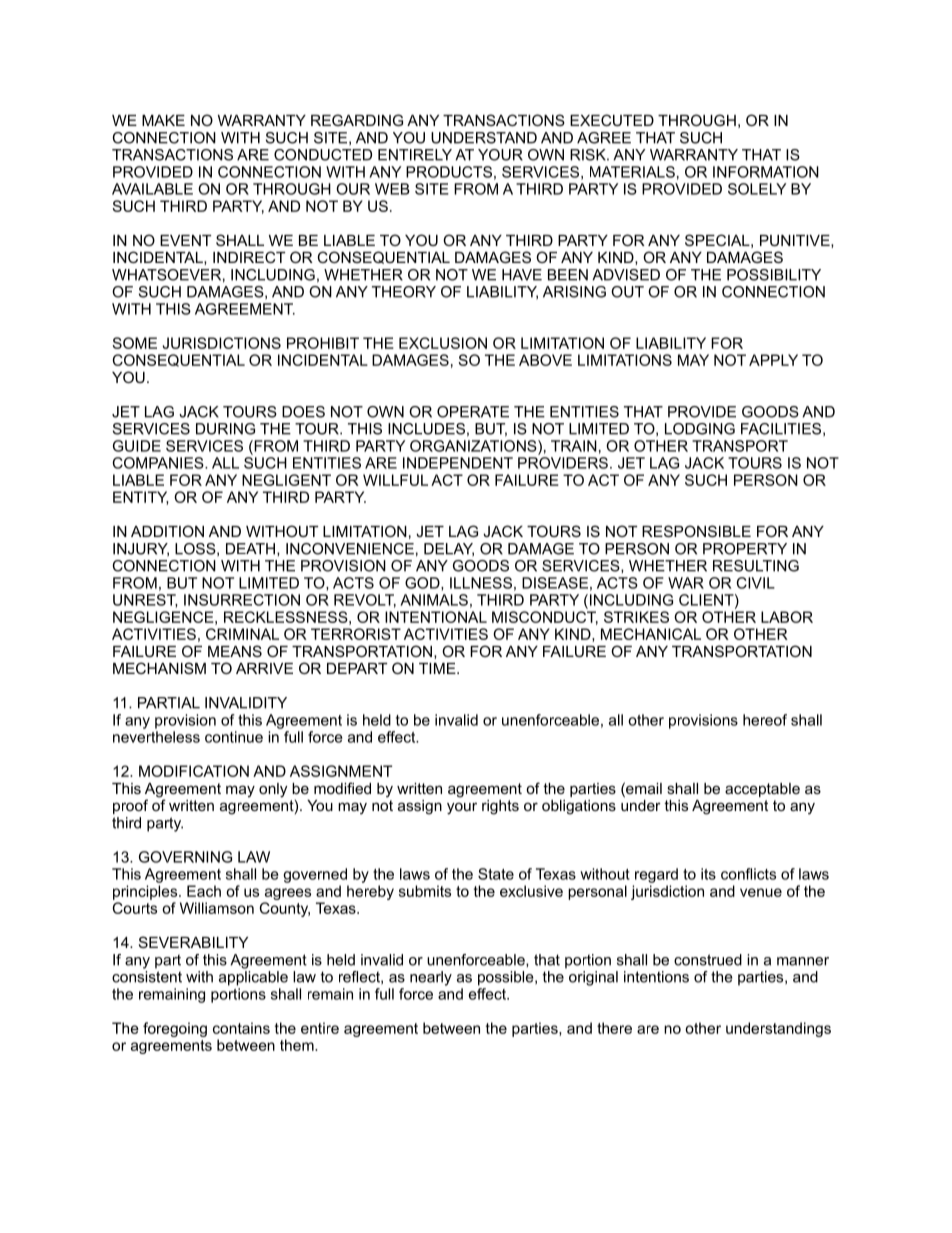  Describe the element at coordinates (443, 343) in the screenshot. I see `EXCLUSION` at that location.
